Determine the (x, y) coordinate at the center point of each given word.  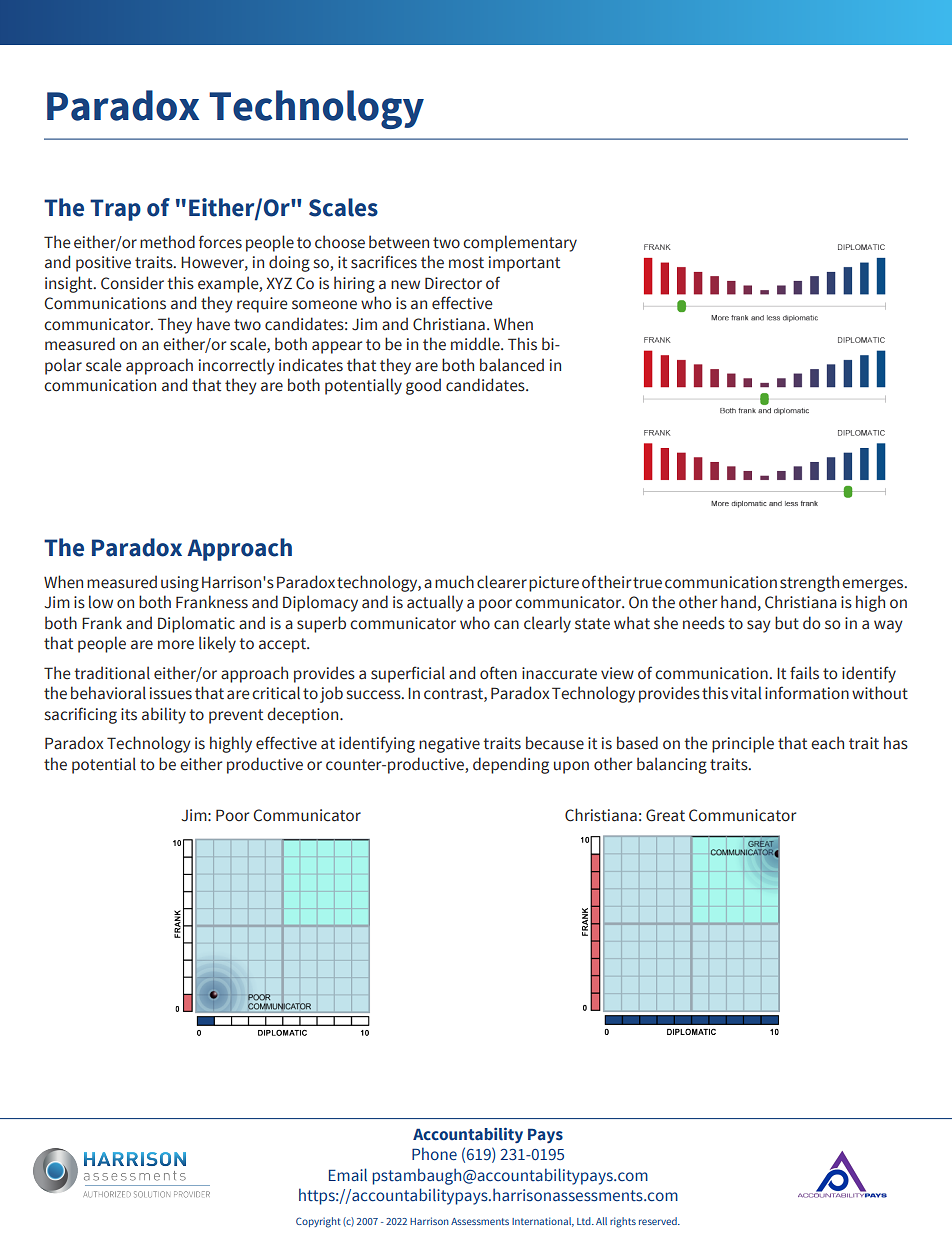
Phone (434, 1154)
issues (171, 693)
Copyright (318, 1222)
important (524, 264)
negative (449, 745)
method (167, 242)
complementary (520, 243)
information (807, 693)
